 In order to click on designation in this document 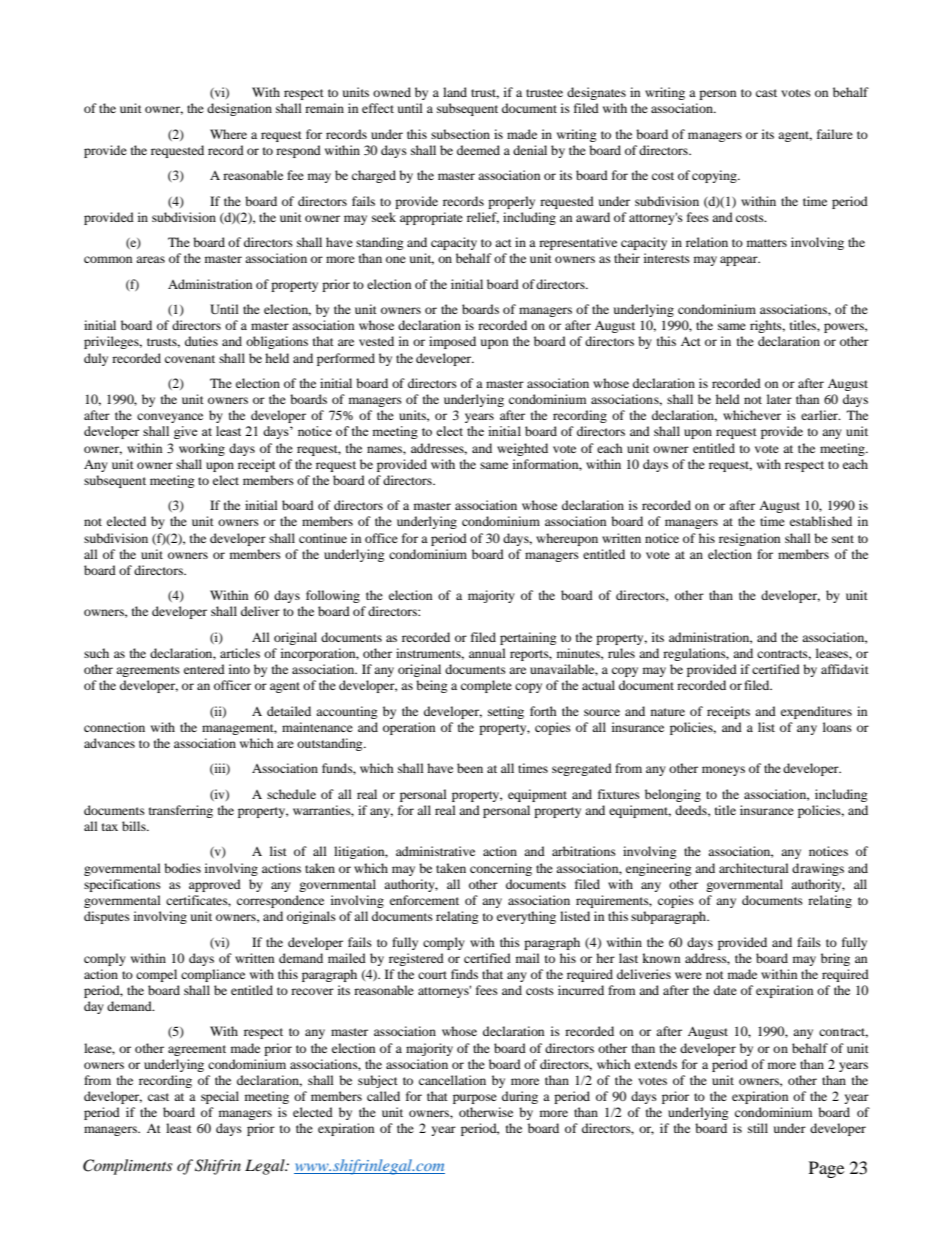, I will do `click(239, 109)`.
